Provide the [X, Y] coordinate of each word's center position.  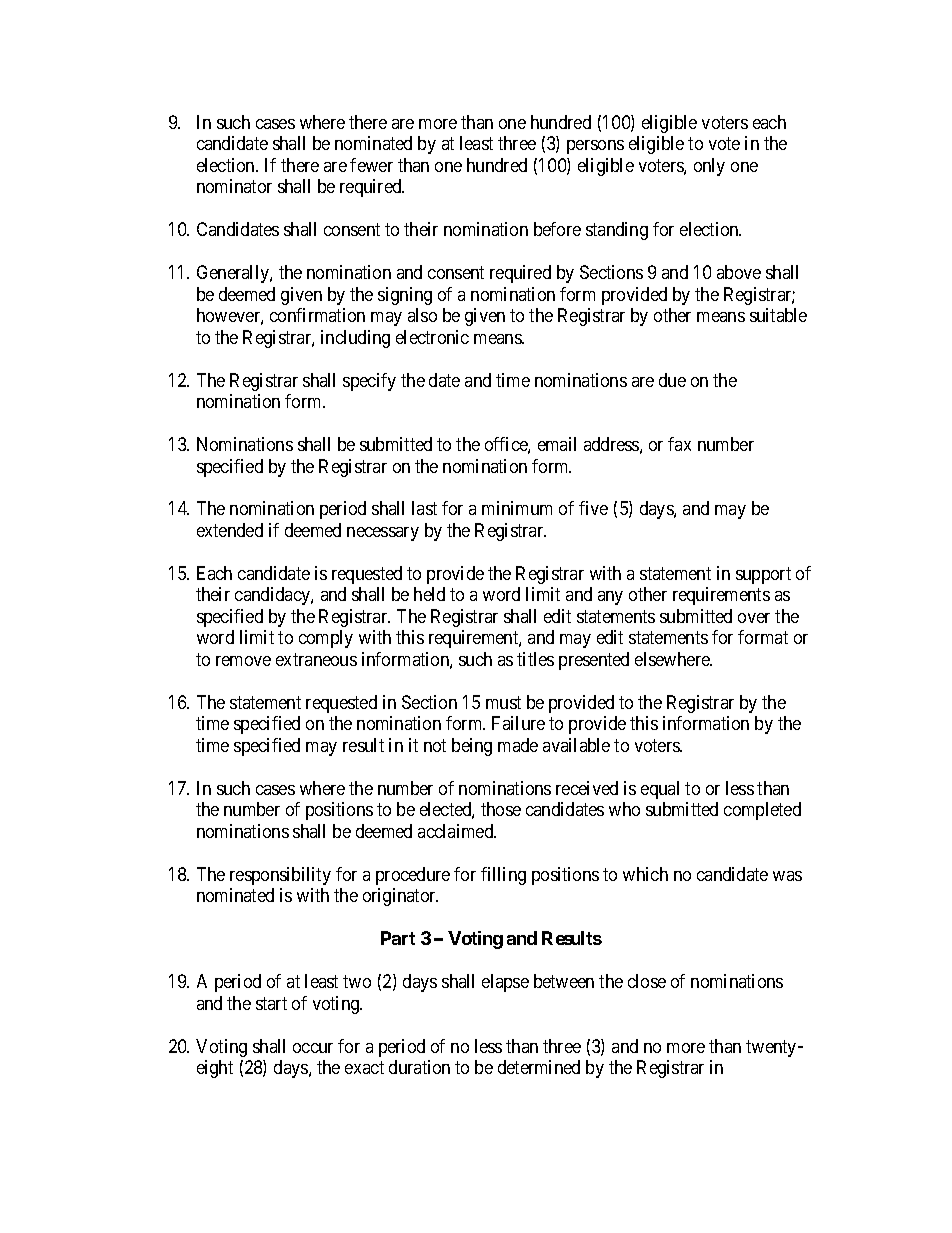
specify [369, 382]
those [501, 809]
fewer [371, 165]
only [709, 167]
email [557, 444]
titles [535, 659]
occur [313, 1048]
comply [326, 639]
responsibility [280, 876]
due [672, 380]
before [557, 229]
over [754, 618]
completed [762, 811]
